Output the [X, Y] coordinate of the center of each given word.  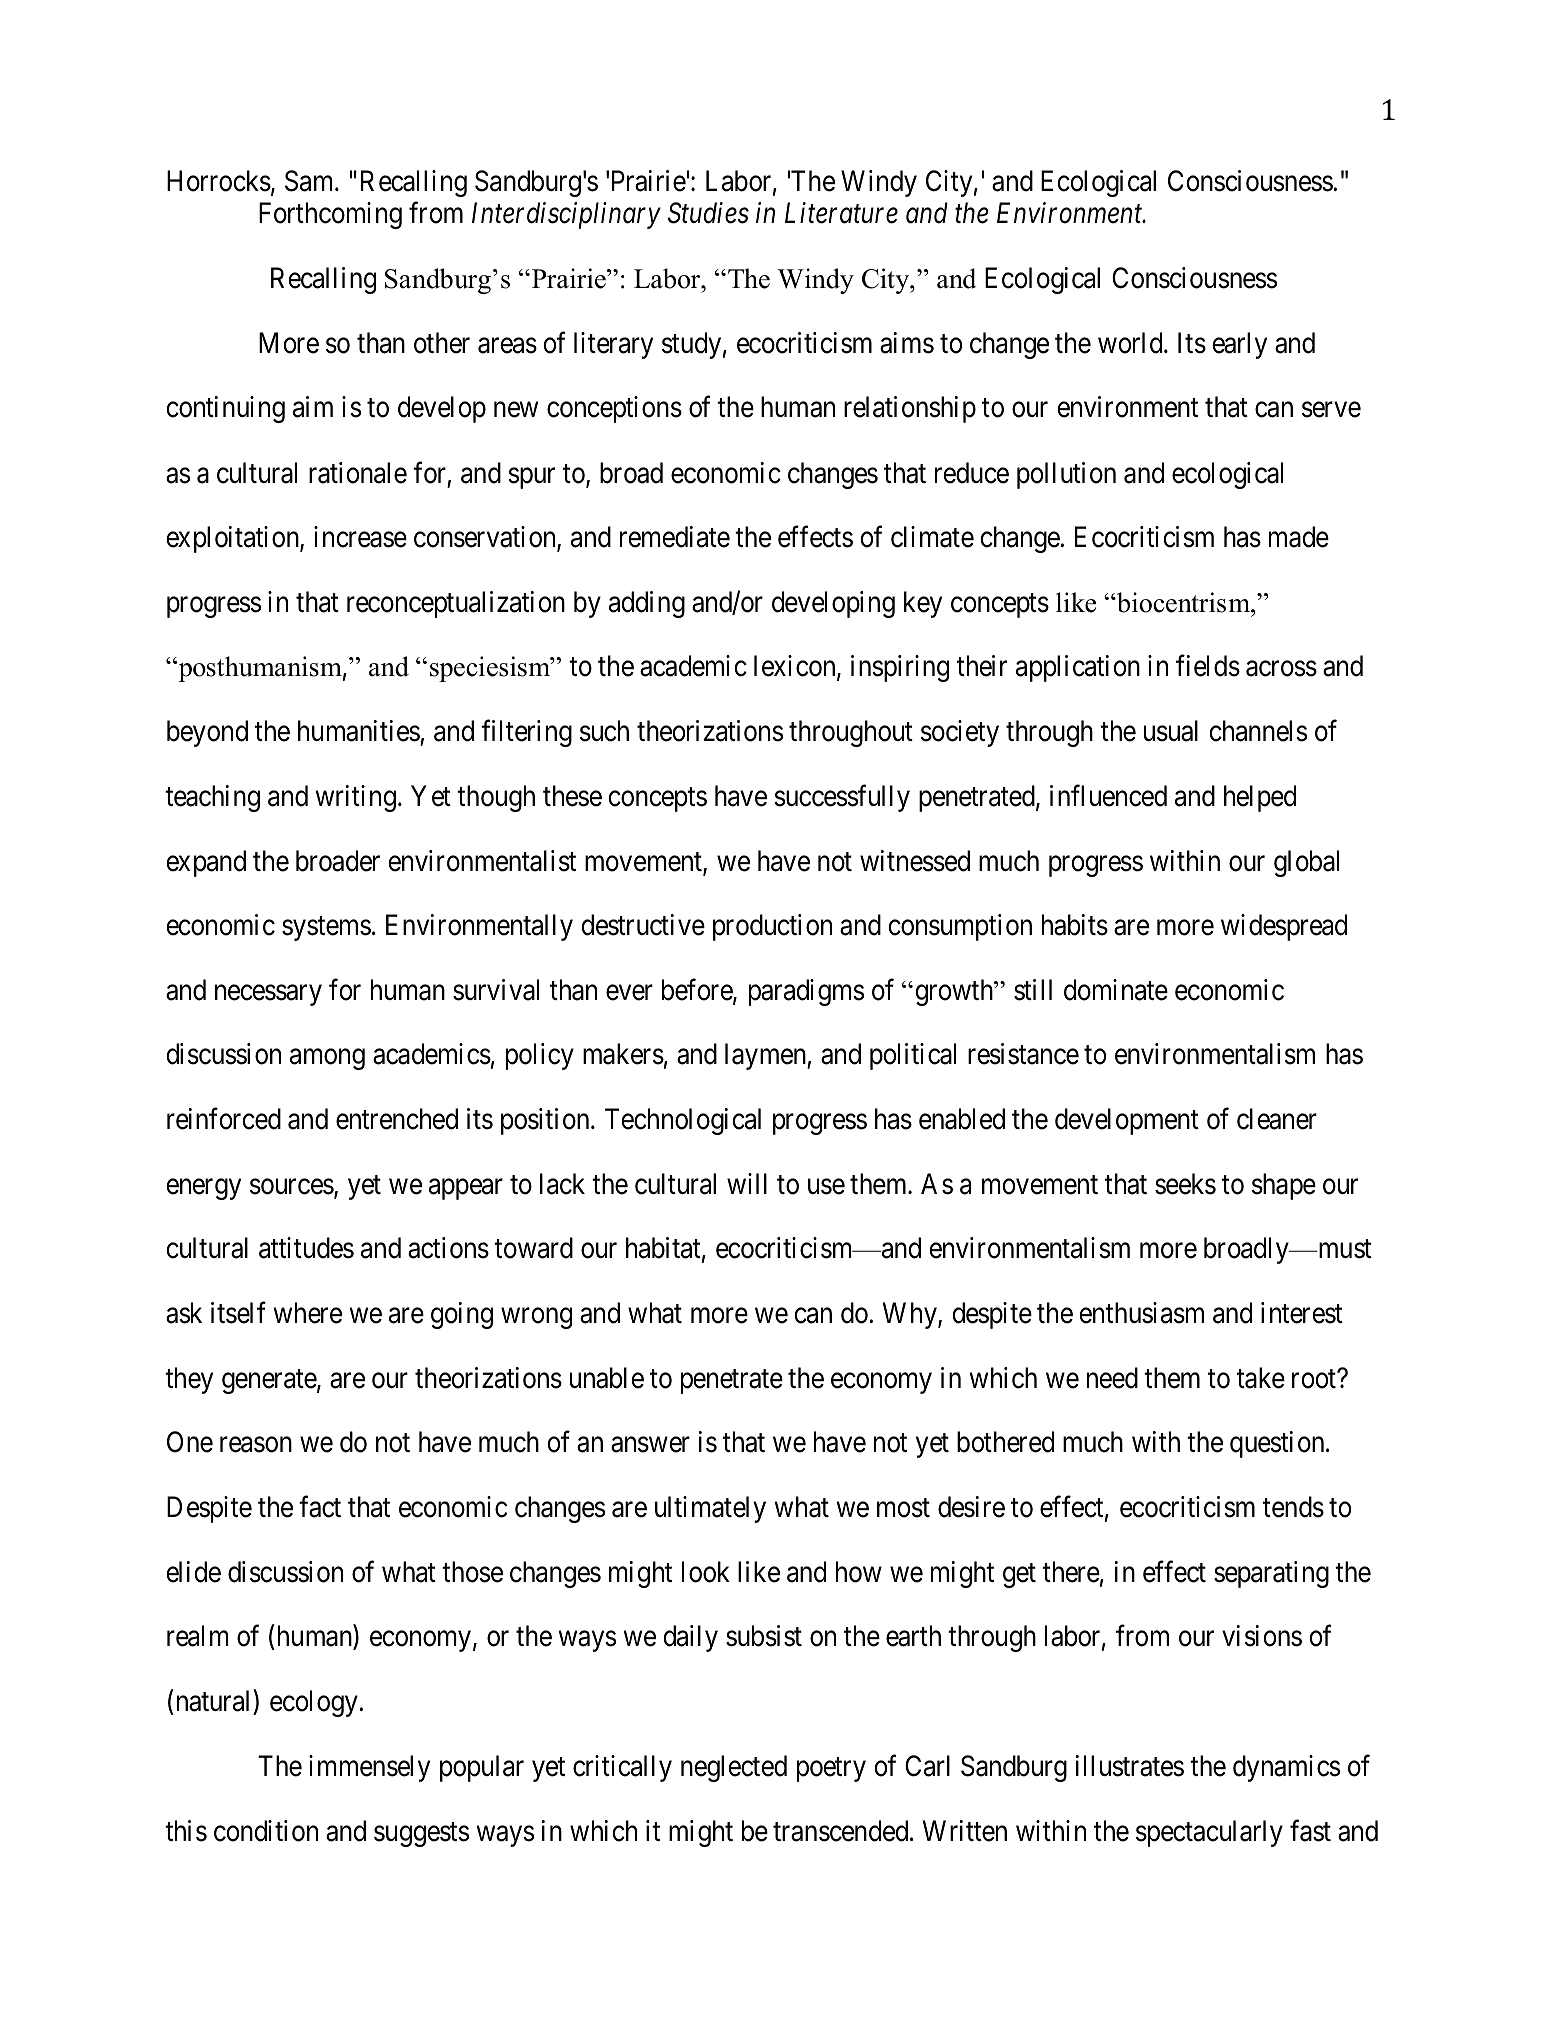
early [1239, 345]
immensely [369, 1768]
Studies [708, 213]
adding [647, 604]
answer [650, 1445]
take [1261, 1378]
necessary [268, 995]
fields [1208, 666]
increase [360, 537]
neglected [734, 1768]
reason [256, 1445]
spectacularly [1209, 1833]
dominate [1116, 990]
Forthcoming [330, 215]
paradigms [806, 992]
